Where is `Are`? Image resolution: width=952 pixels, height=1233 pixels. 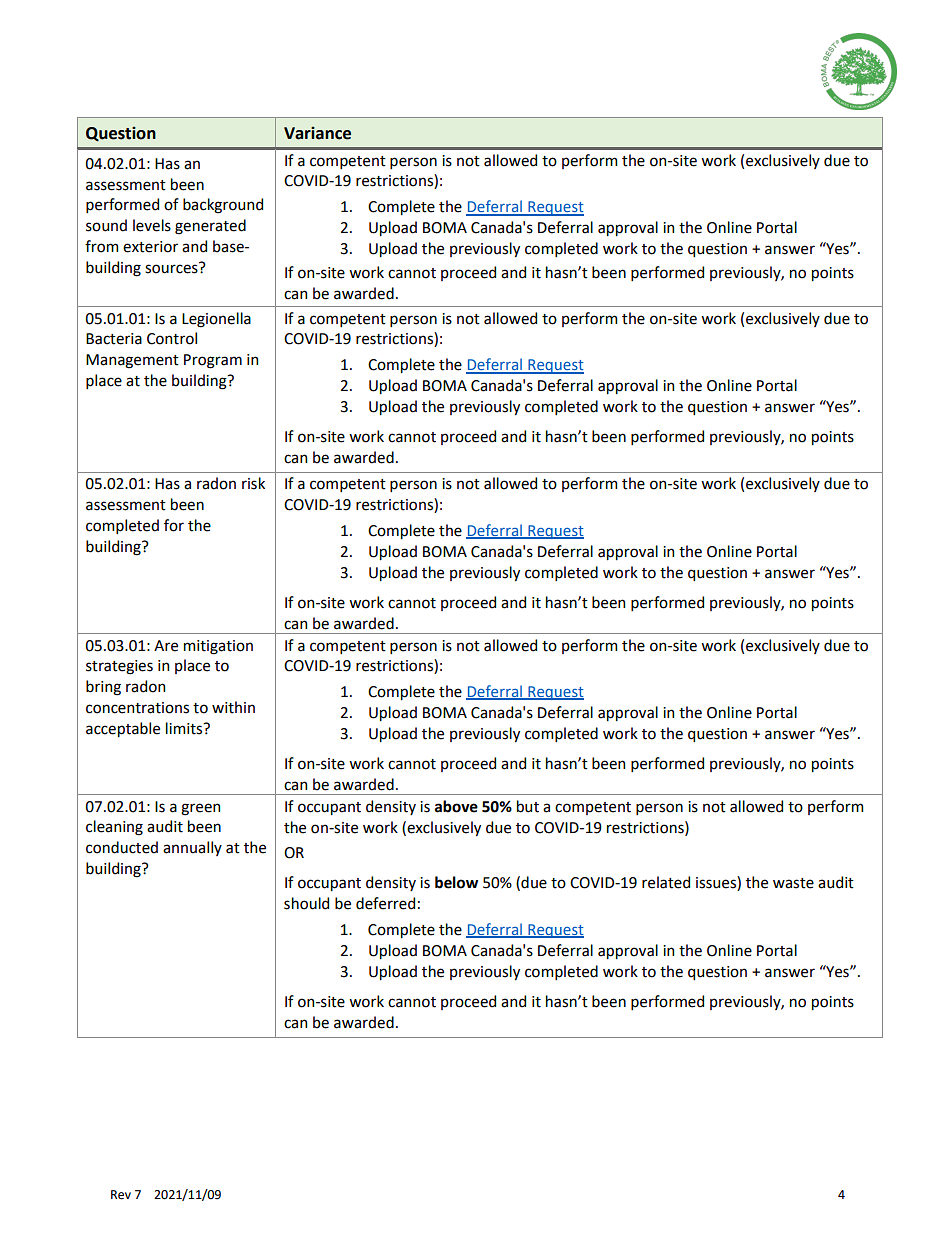 Are is located at coordinates (166, 646).
